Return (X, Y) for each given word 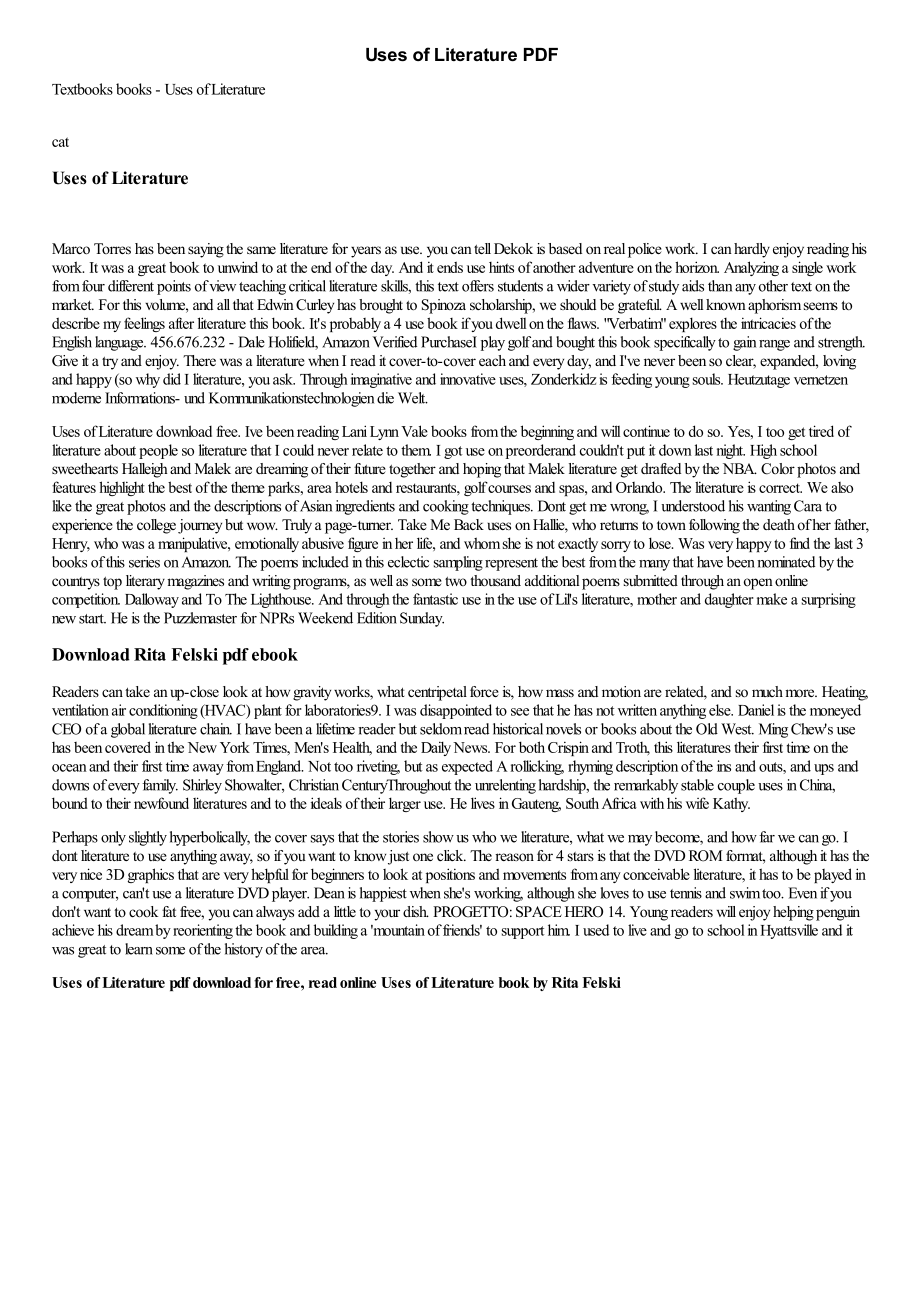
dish (416, 911)
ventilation (80, 710)
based (565, 248)
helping (793, 913)
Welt (413, 398)
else (721, 710)
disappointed (456, 711)
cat (60, 142)
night (731, 451)
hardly (752, 250)
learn (139, 949)
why (148, 380)
